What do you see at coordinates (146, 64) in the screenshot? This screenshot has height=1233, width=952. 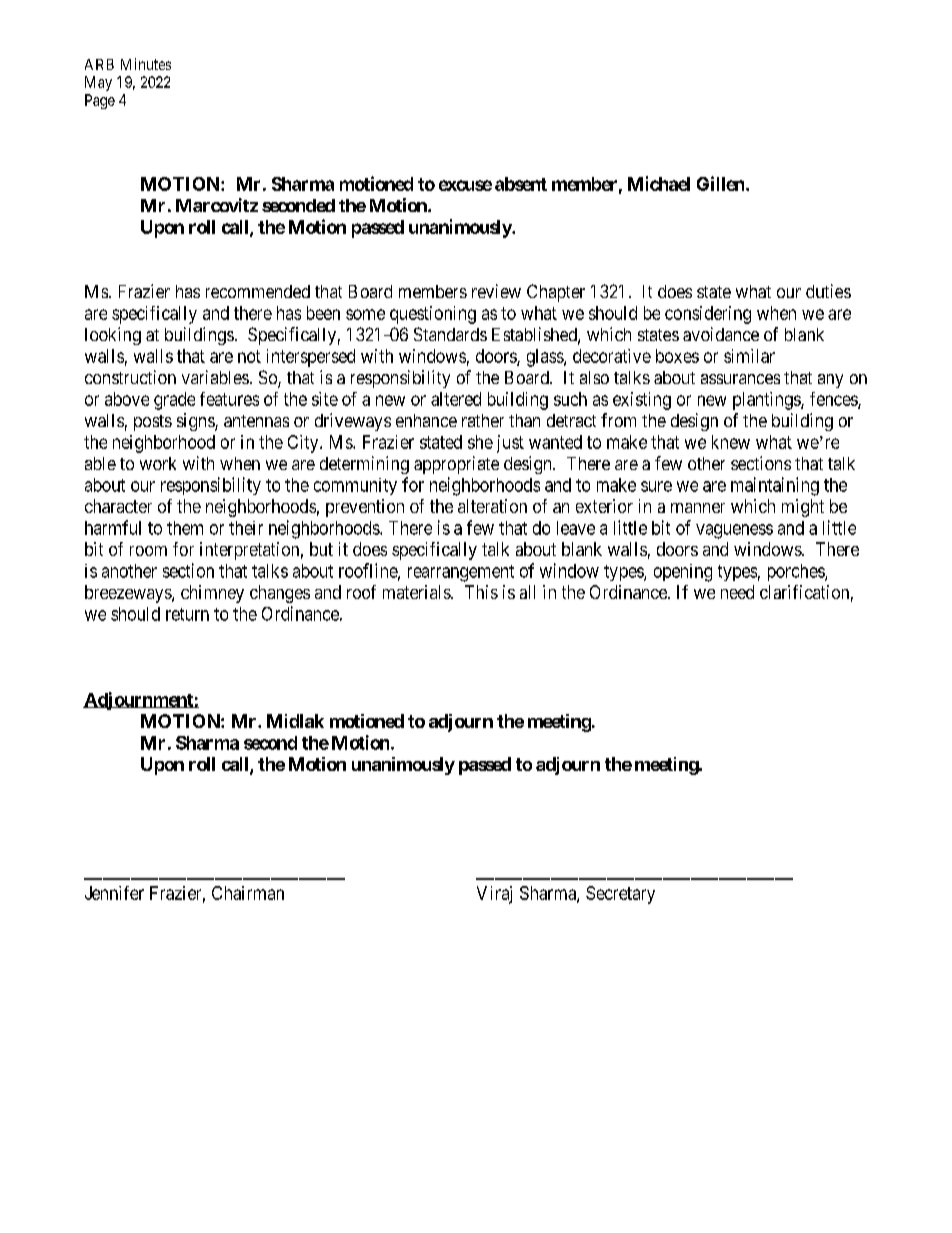 I see `Minutes` at bounding box center [146, 64].
